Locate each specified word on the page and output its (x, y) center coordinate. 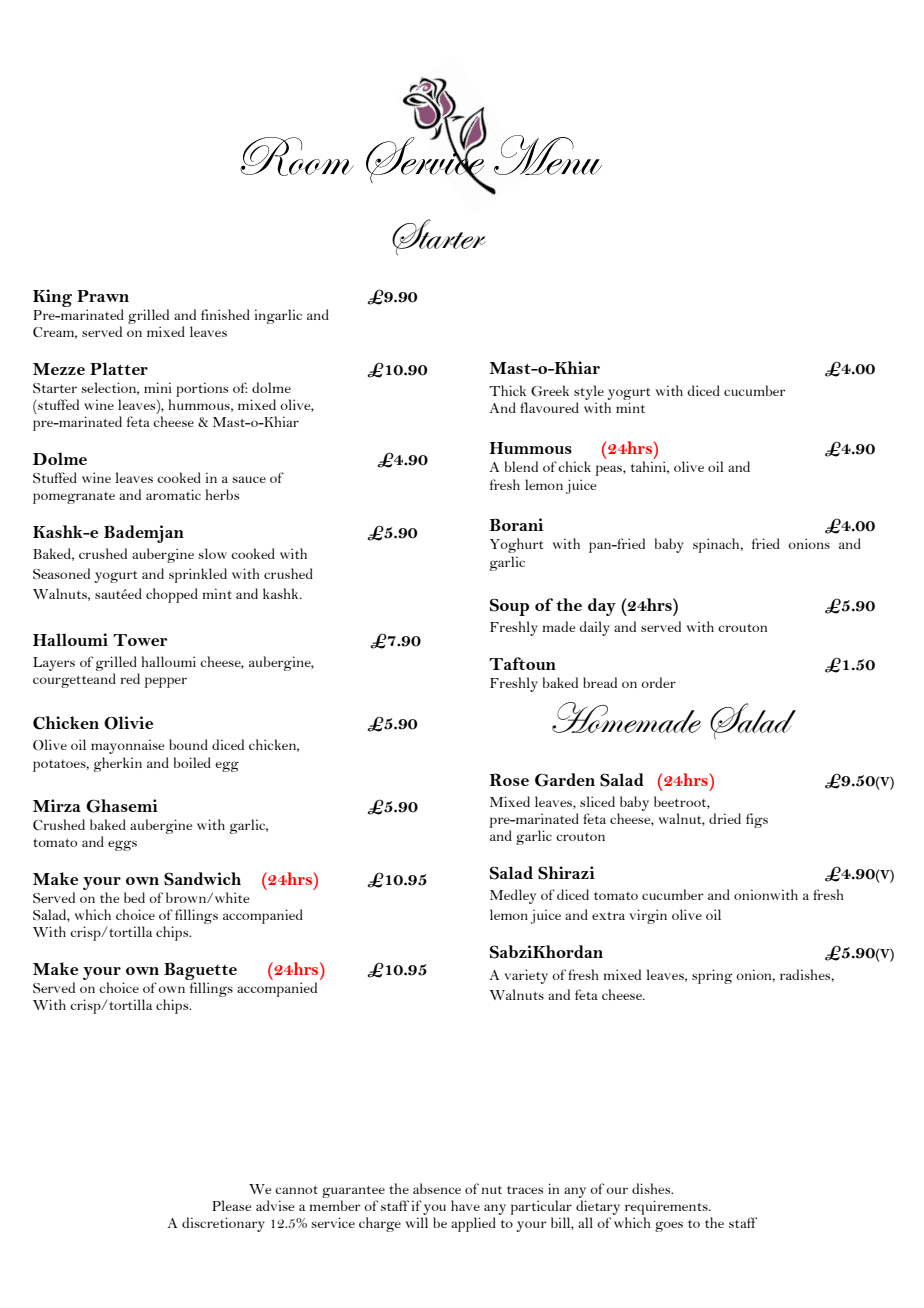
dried (725, 818)
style (589, 392)
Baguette (200, 971)
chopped (172, 595)
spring (712, 976)
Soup (509, 607)
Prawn (103, 296)
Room (297, 156)
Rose (509, 779)
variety (526, 976)
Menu (548, 155)
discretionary (223, 1224)
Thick (507, 390)
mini (158, 387)
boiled (192, 762)
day (602, 607)
